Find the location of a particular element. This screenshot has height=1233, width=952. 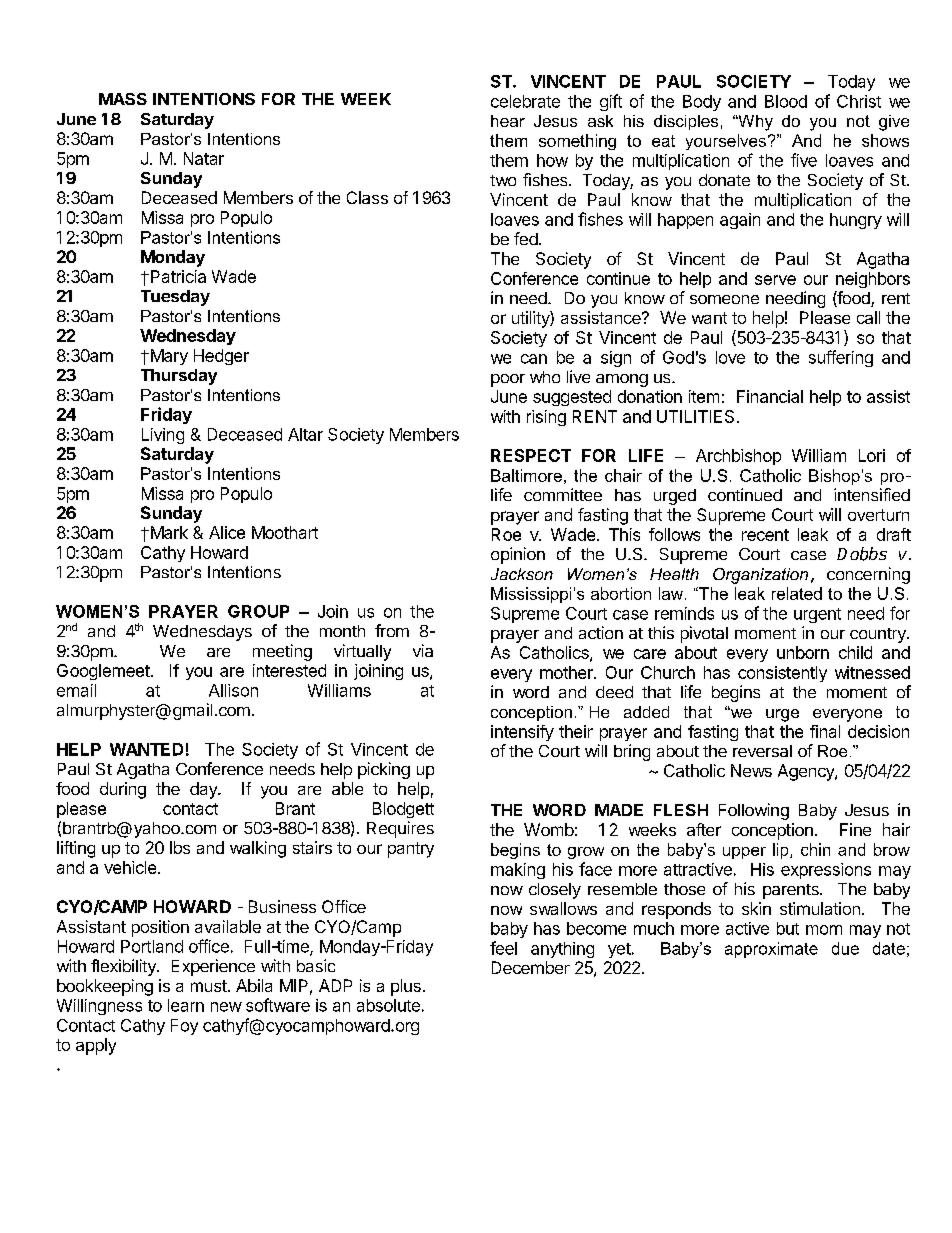

hear is located at coordinates (508, 121).
